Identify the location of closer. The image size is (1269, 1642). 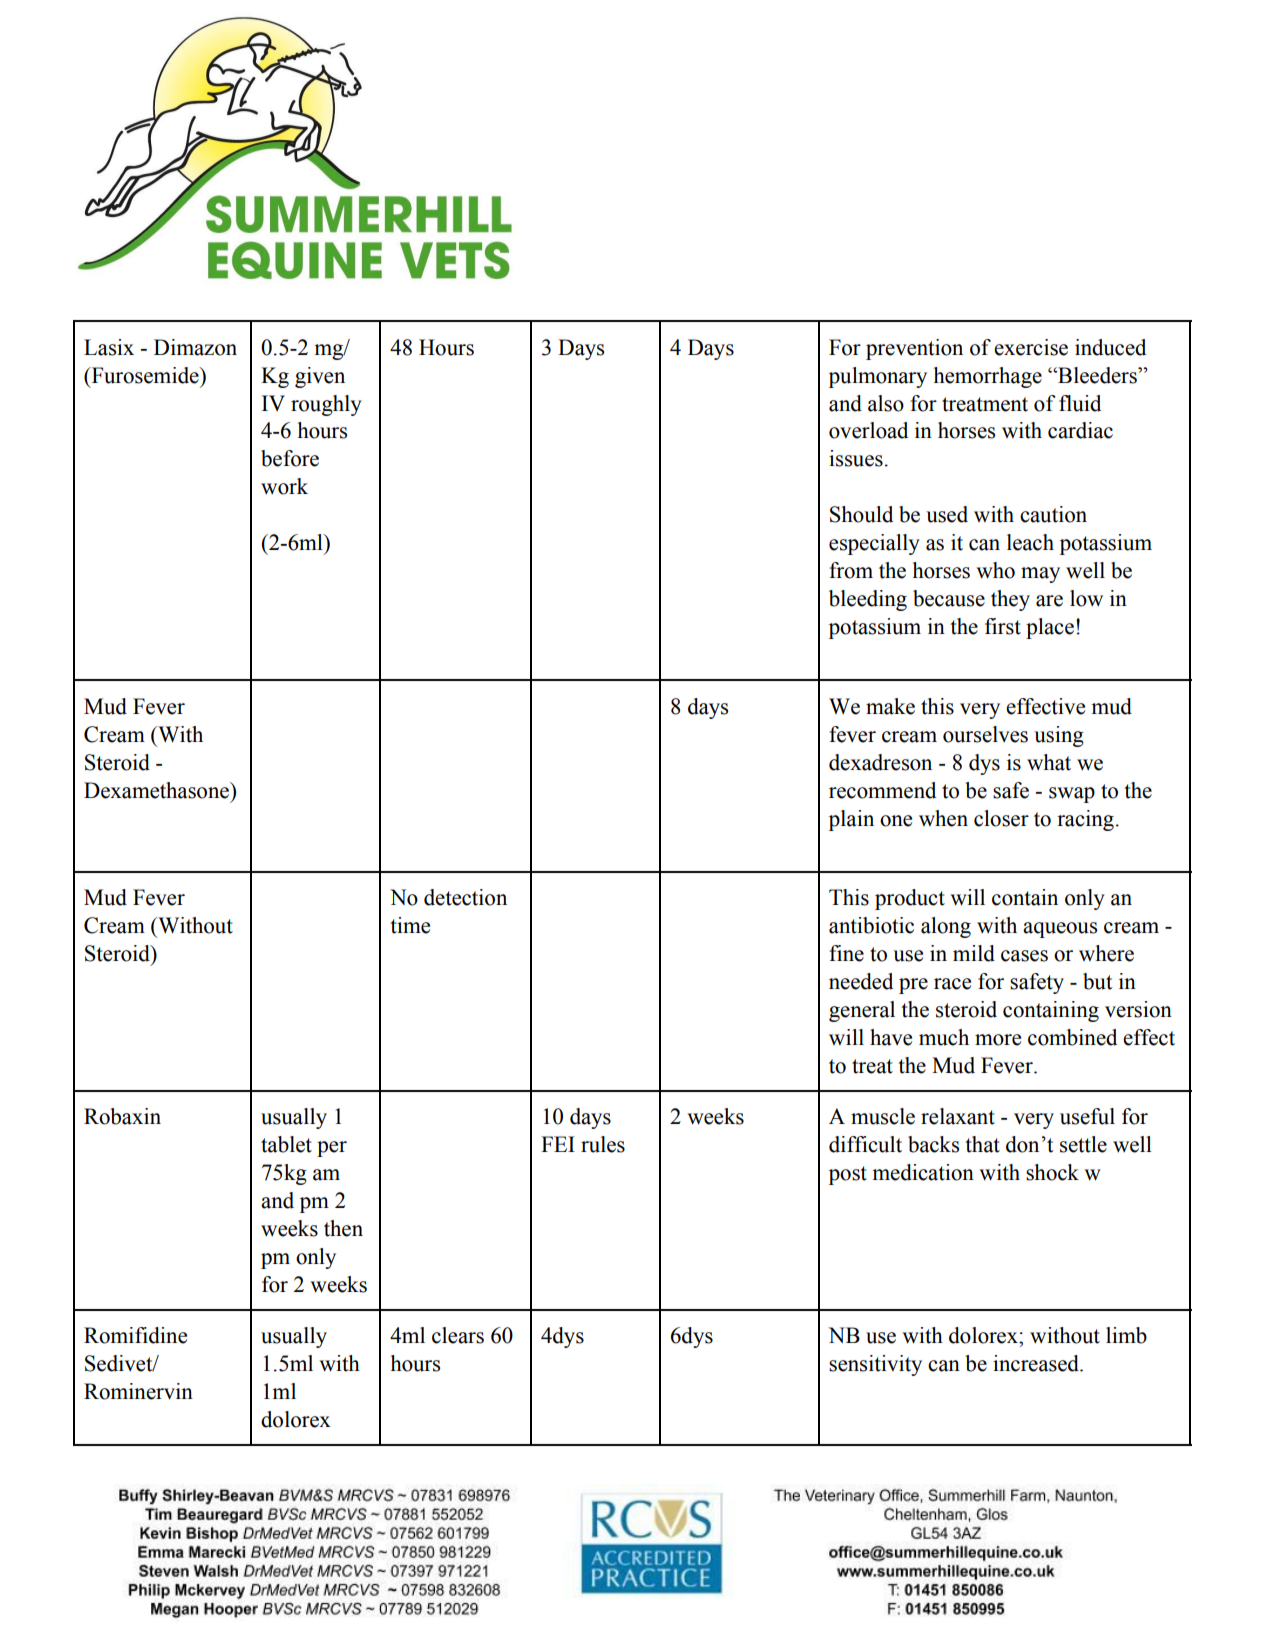
(1001, 818).
